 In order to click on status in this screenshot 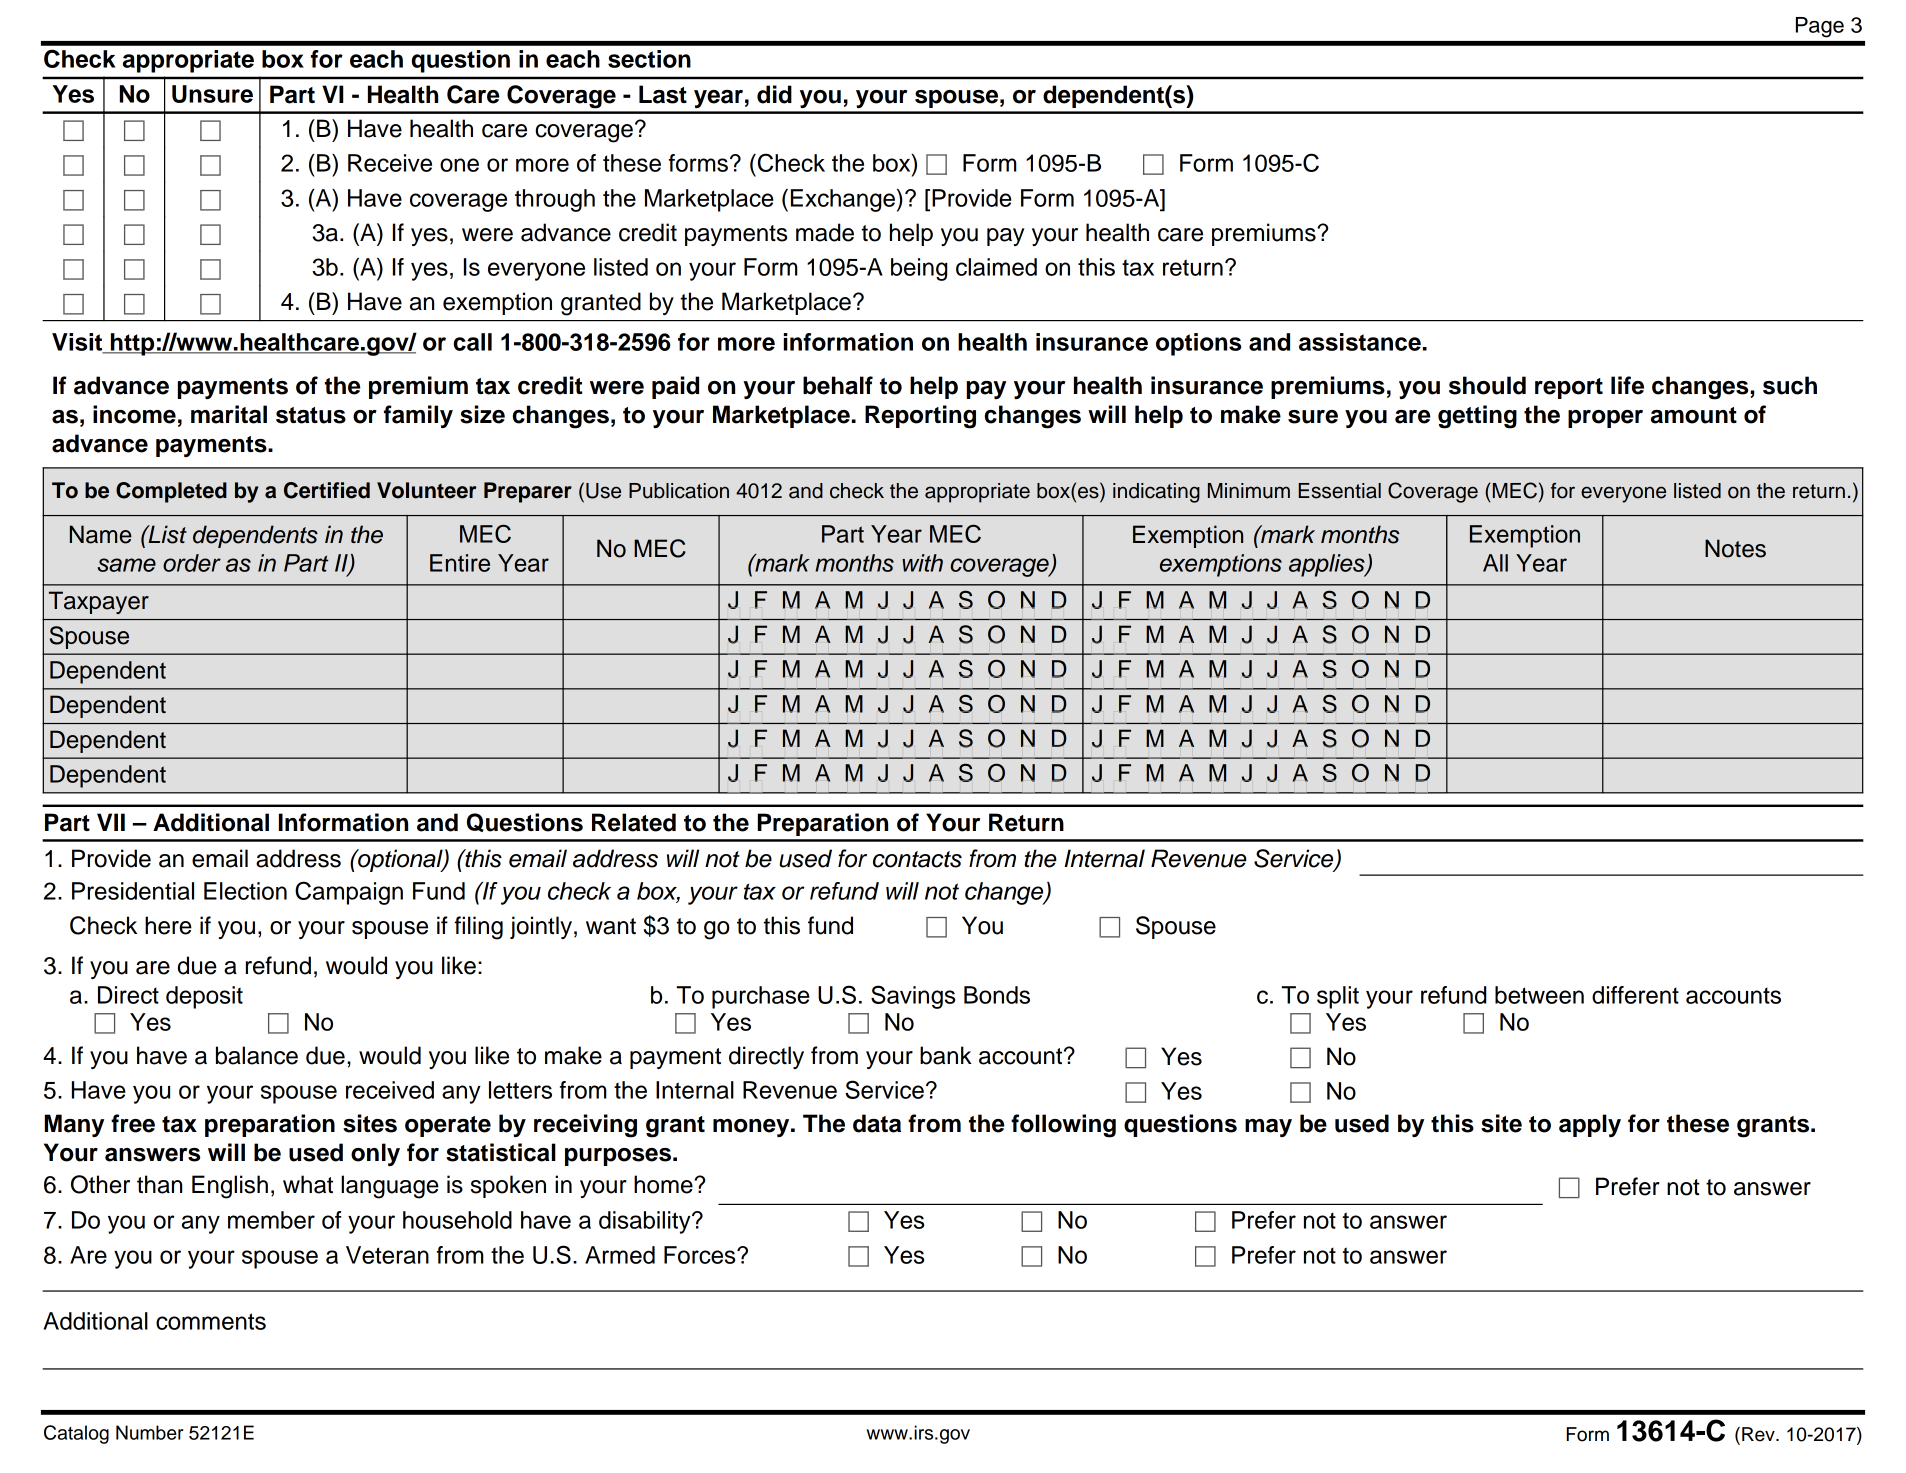, I will do `click(311, 415)`.
